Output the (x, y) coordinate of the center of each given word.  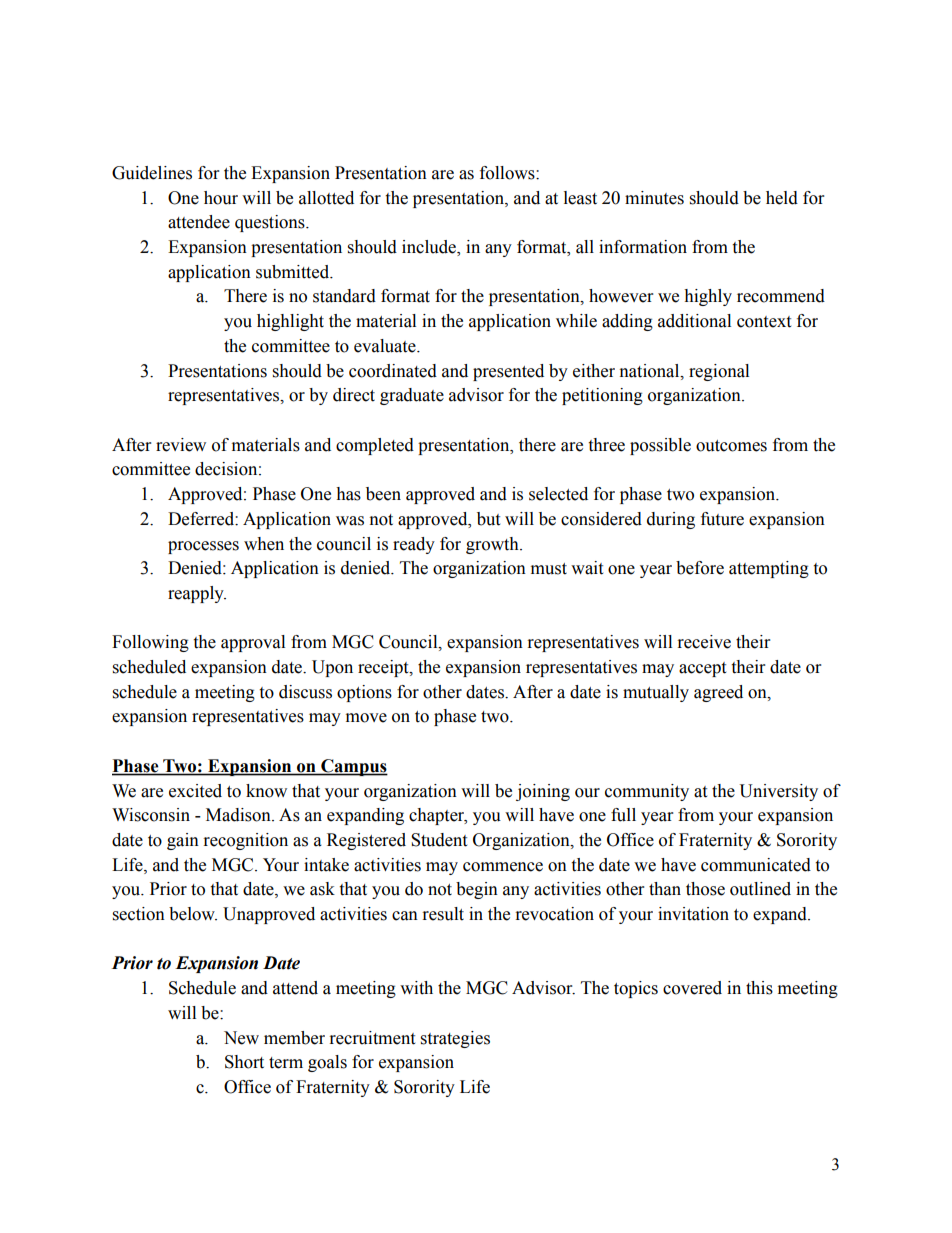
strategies (455, 1039)
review (181, 445)
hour (221, 198)
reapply (197, 594)
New (241, 1038)
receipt (384, 668)
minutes (654, 198)
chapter (438, 816)
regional (719, 372)
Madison (239, 815)
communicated (756, 865)
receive (704, 642)
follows (508, 173)
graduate (412, 396)
